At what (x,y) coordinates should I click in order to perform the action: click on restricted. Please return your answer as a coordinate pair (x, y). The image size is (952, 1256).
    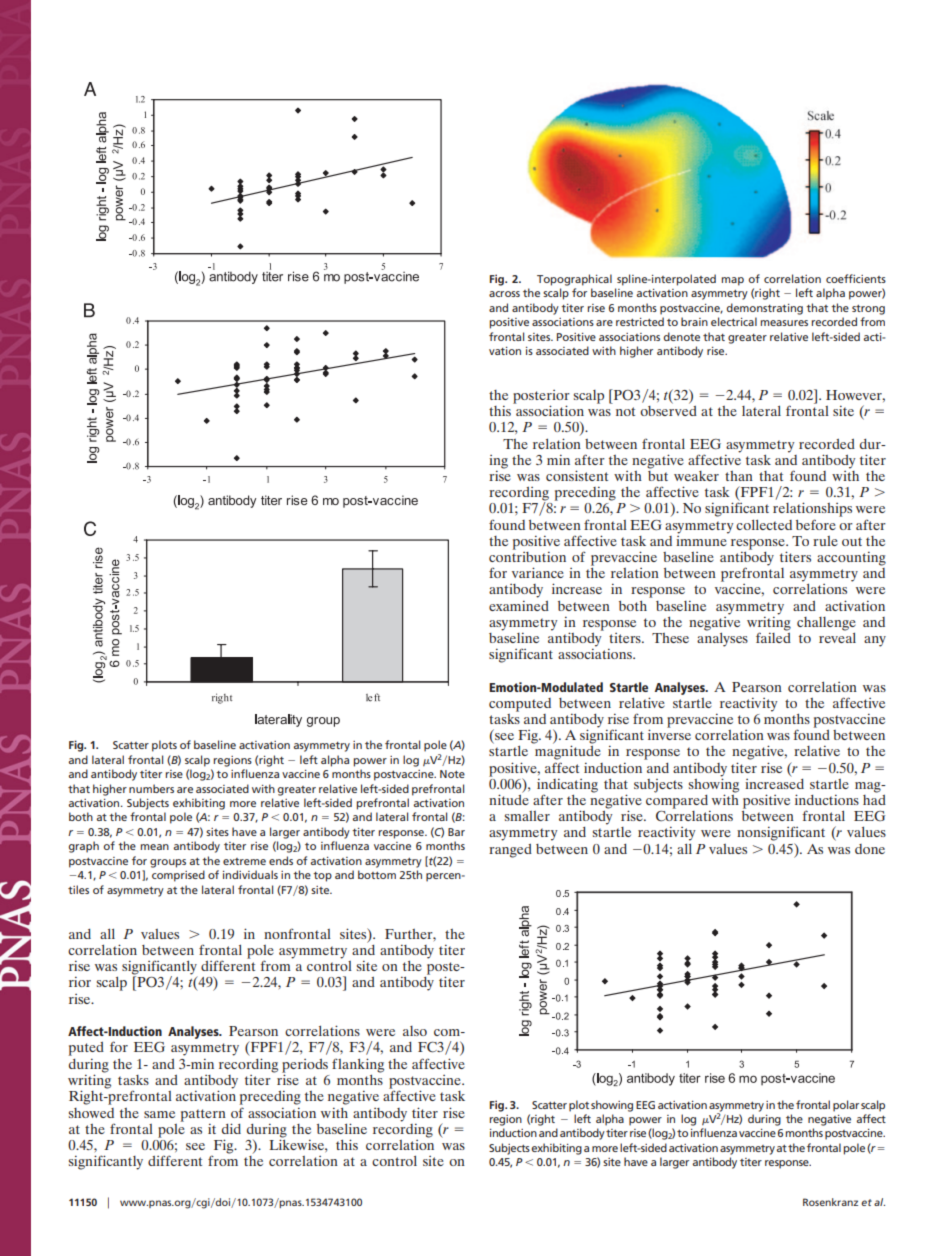
    Looking at the image, I should click on (640, 321).
